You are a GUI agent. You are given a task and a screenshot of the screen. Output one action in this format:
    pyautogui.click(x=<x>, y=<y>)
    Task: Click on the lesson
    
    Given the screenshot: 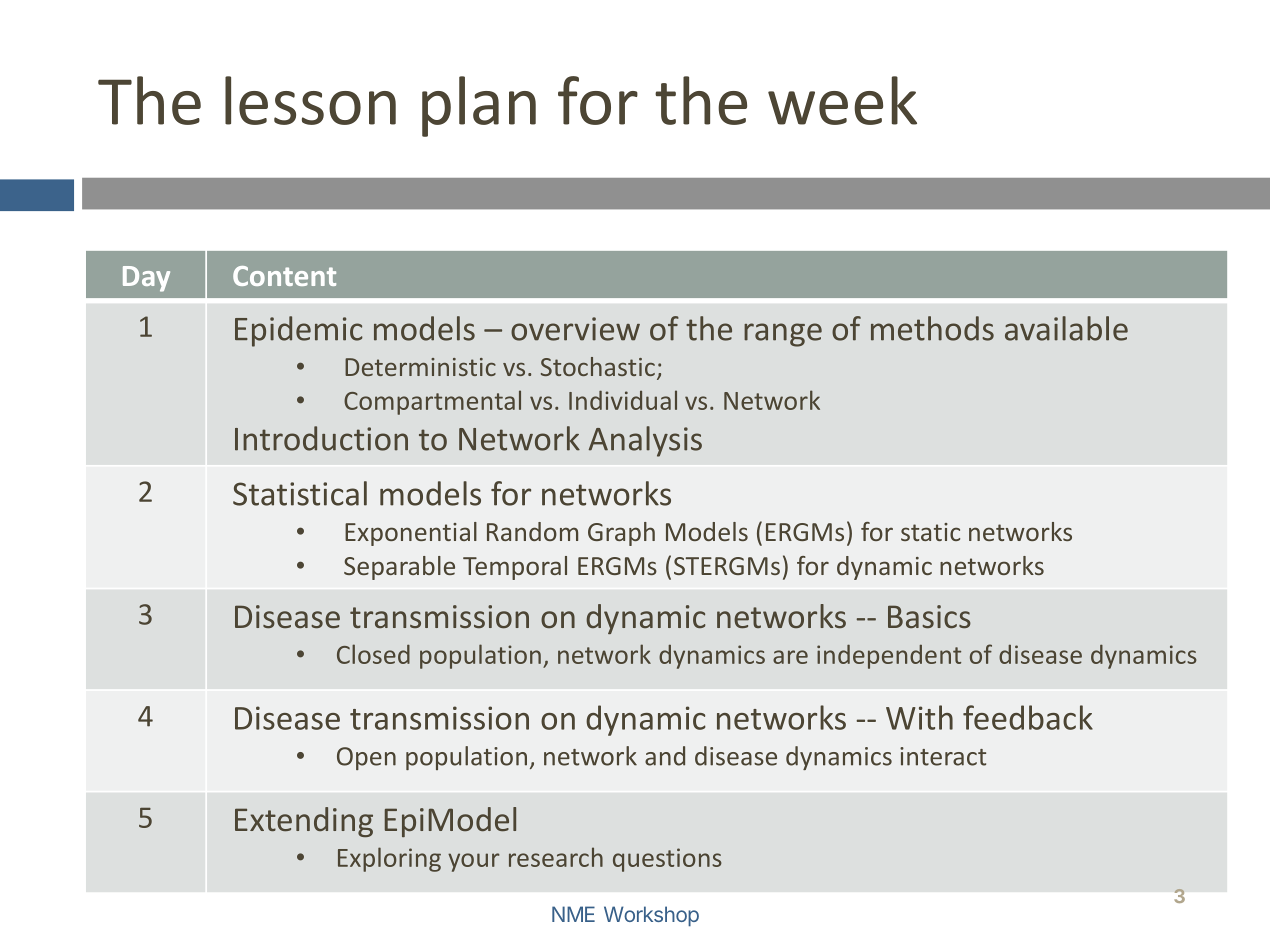 What is the action you would take?
    pyautogui.click(x=310, y=100)
